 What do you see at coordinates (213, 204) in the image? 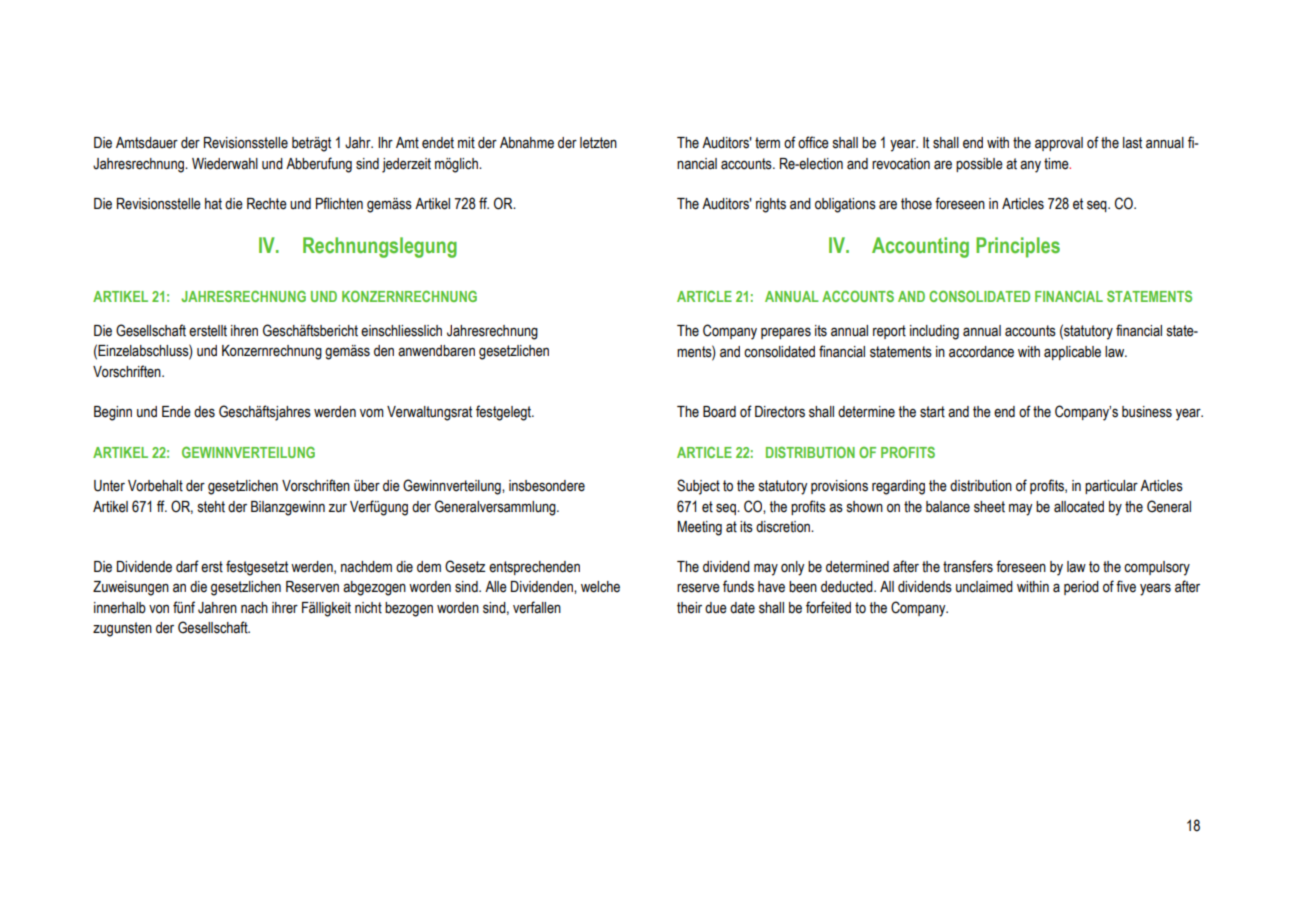
I see `hat` at bounding box center [213, 204].
